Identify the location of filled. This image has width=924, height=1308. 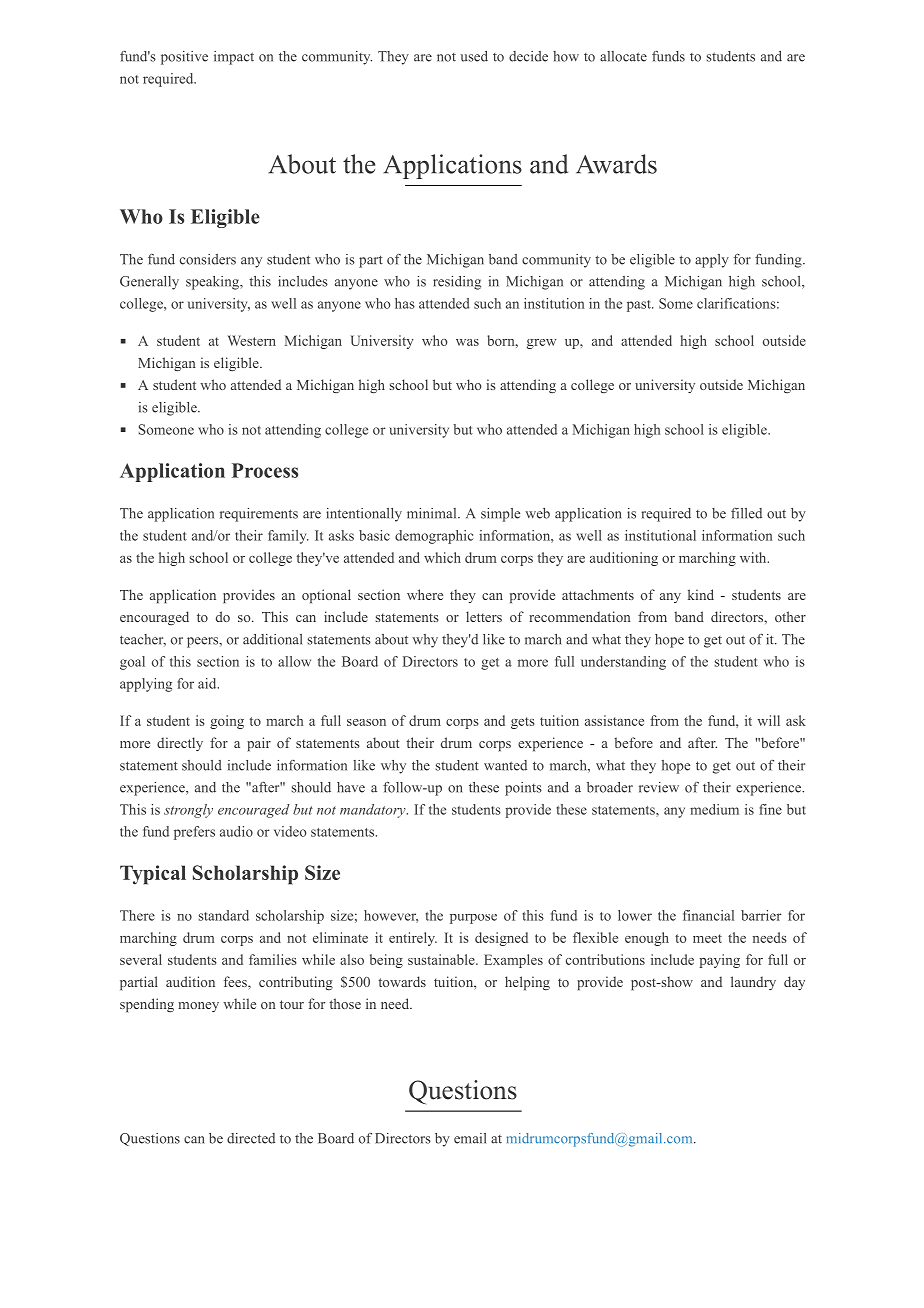
(746, 513).
